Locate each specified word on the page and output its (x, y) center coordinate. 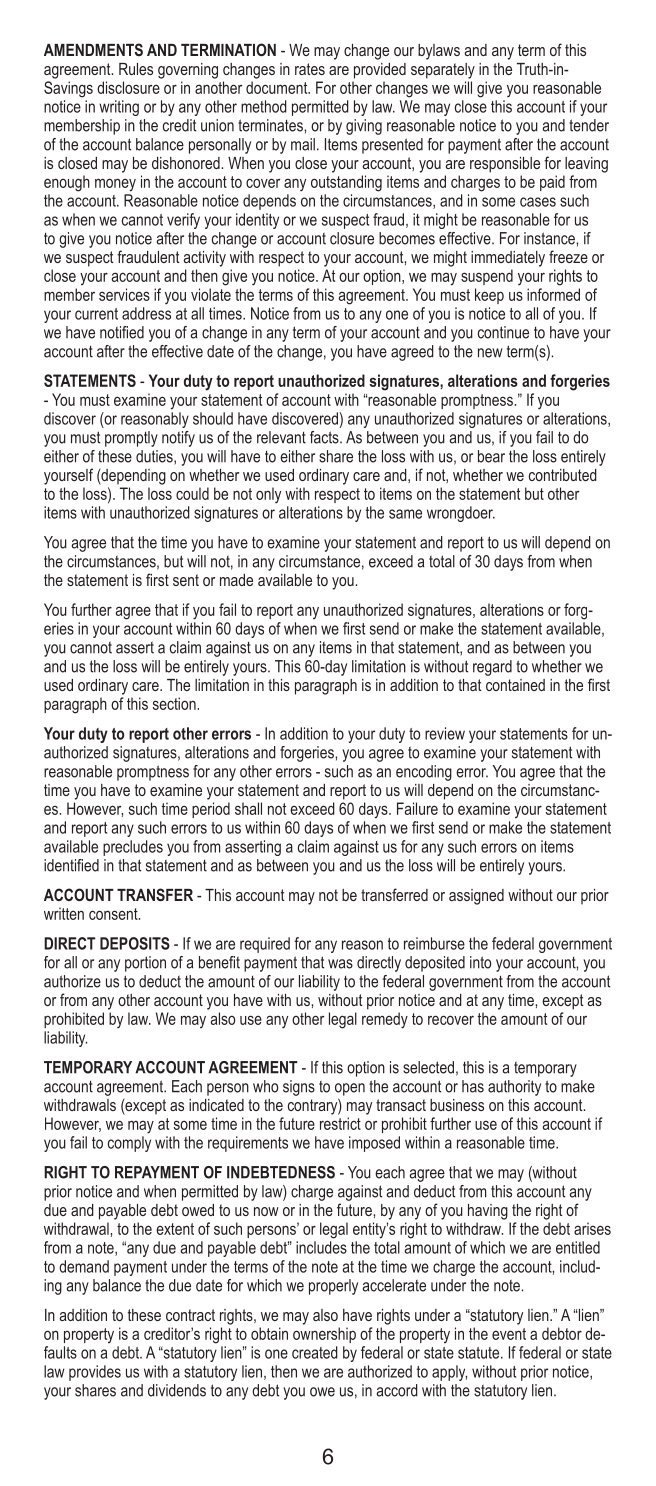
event (509, 1334)
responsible (505, 165)
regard (492, 668)
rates (310, 69)
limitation (379, 666)
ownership (324, 1335)
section (174, 703)
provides (95, 1373)
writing (119, 108)
